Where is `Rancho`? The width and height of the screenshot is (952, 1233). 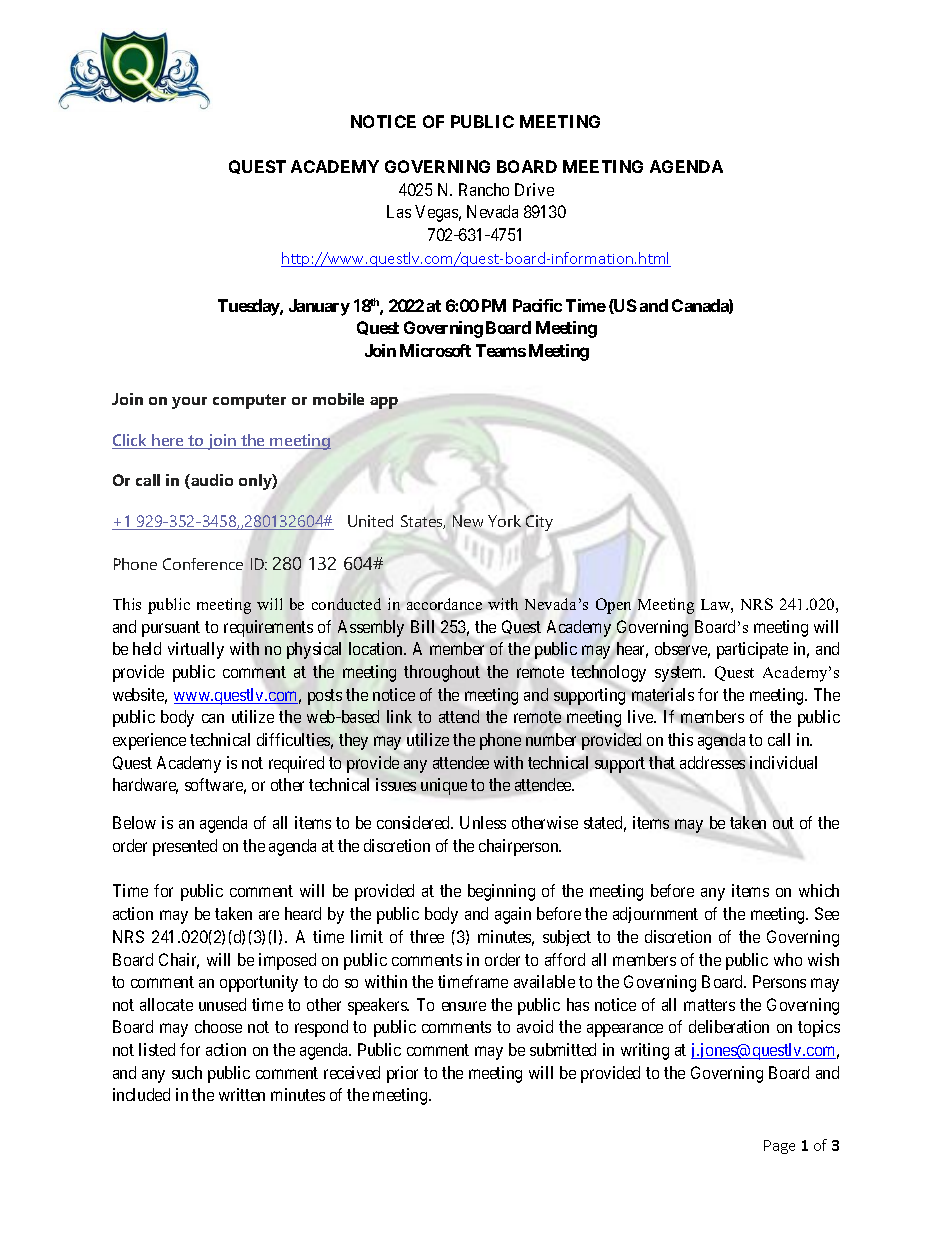
Rancho is located at coordinates (484, 189).
